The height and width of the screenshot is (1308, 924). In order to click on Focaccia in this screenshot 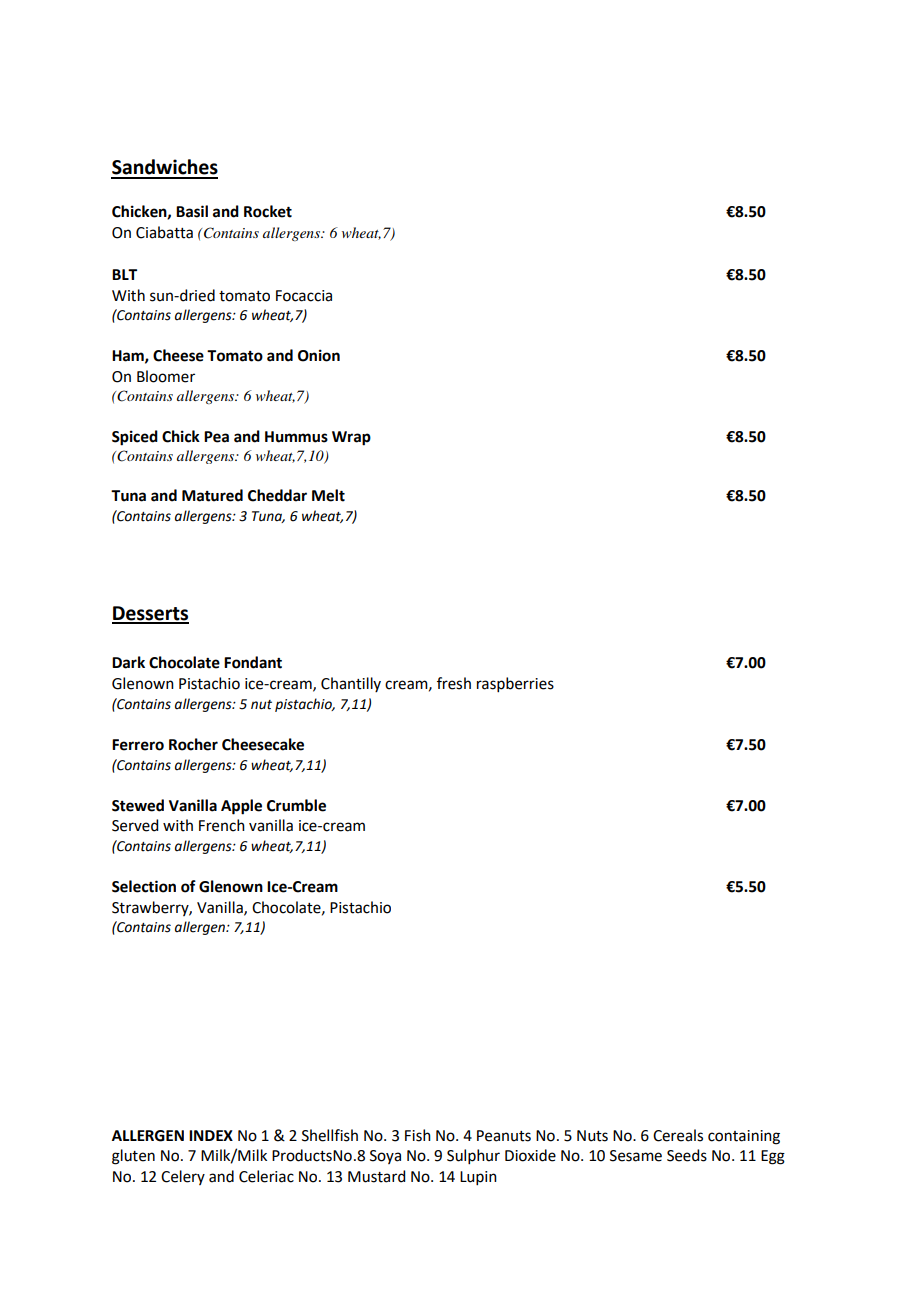, I will do `click(304, 296)`.
